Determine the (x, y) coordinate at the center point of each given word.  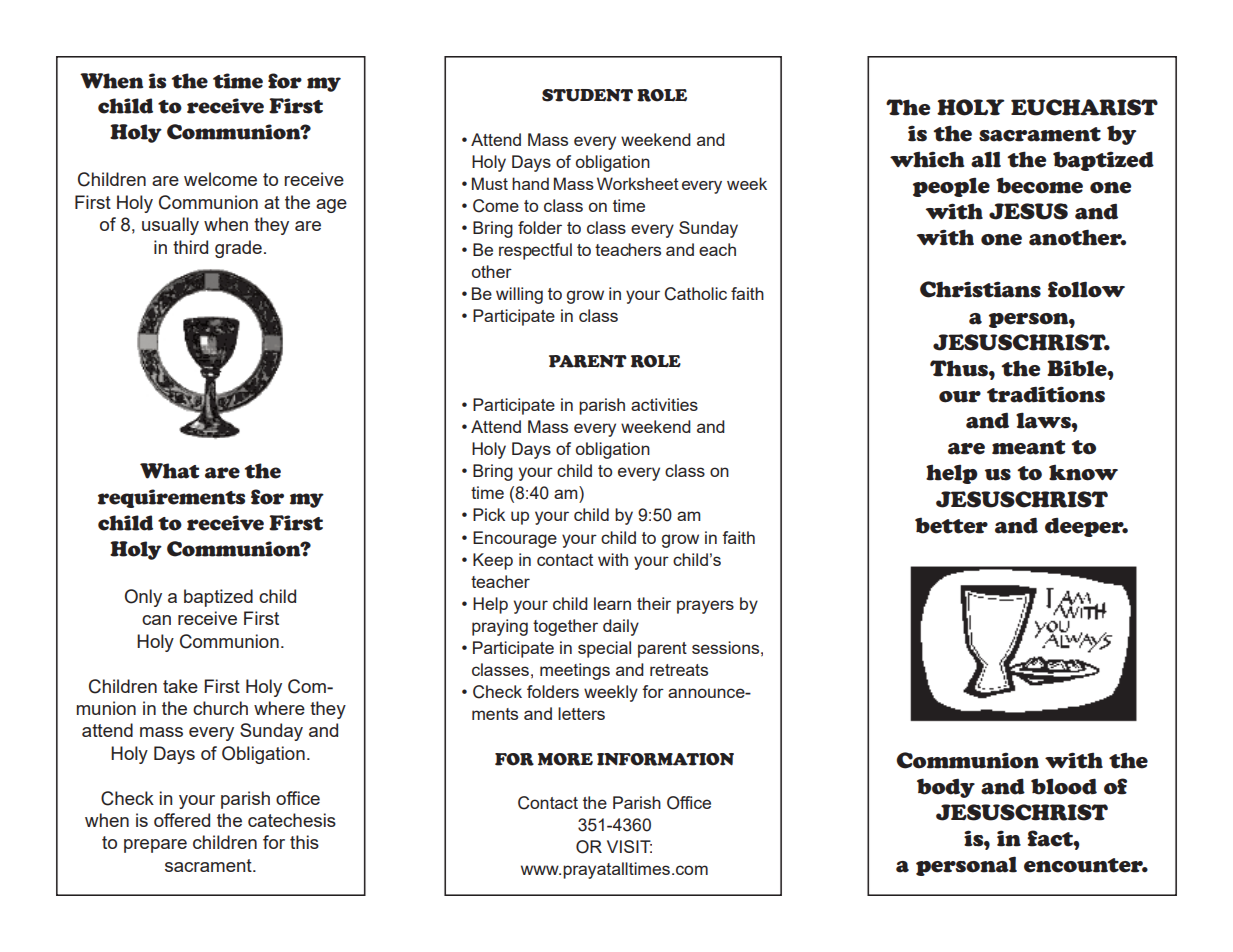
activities (664, 404)
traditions (1046, 394)
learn (612, 603)
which (927, 159)
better (951, 525)
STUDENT (587, 95)
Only (143, 598)
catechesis (292, 820)
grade (238, 249)
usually (170, 226)
